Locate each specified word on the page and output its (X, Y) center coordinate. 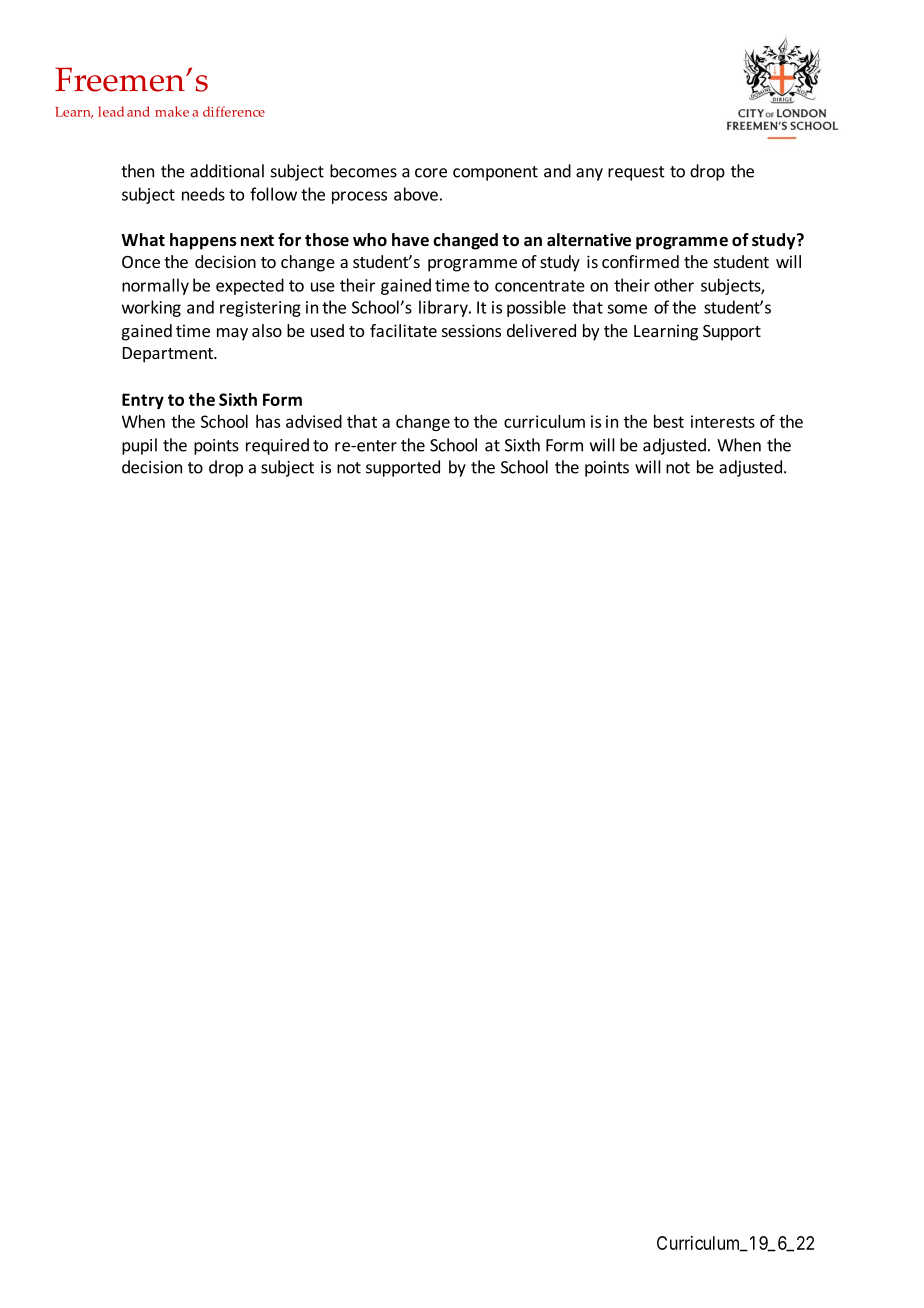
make (172, 111)
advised (314, 421)
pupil (139, 446)
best (669, 421)
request (636, 173)
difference (234, 111)
